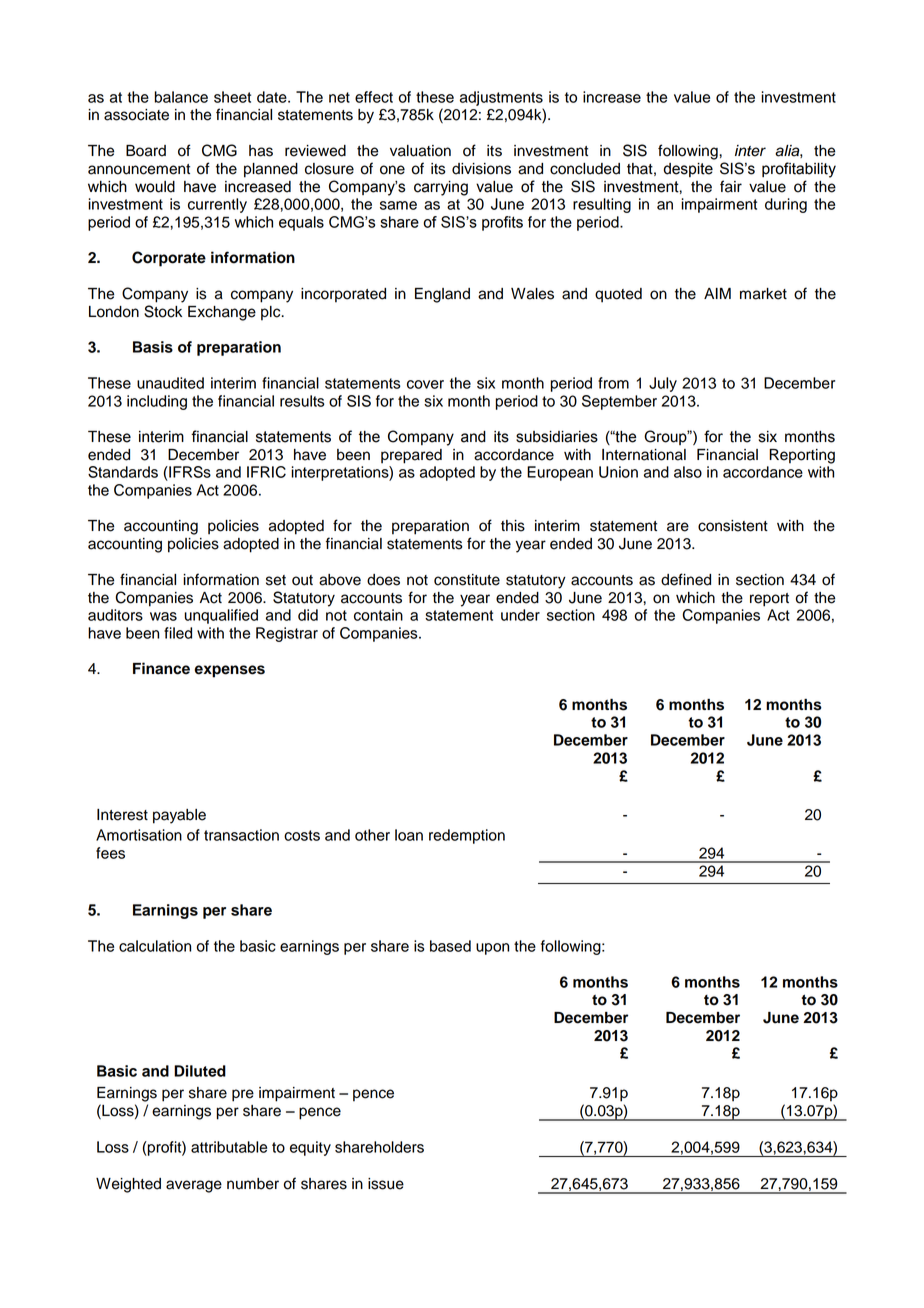 The height and width of the image is (1308, 924). What do you see at coordinates (688, 472) in the image?
I see `also` at bounding box center [688, 472].
